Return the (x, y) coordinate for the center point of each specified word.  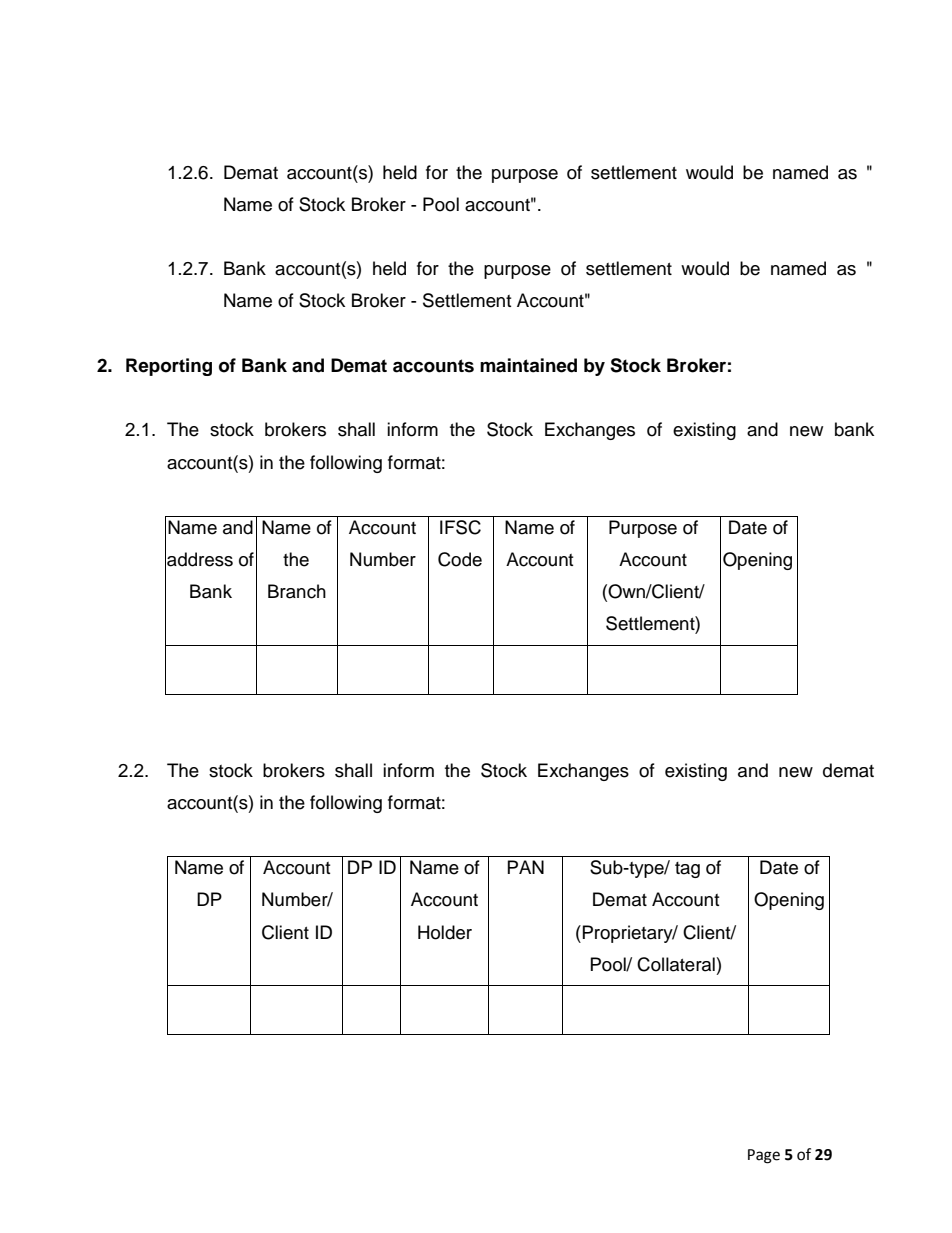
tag (687, 870)
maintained (528, 365)
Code (460, 559)
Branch (297, 591)
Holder (445, 932)
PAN (526, 867)
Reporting (169, 367)
